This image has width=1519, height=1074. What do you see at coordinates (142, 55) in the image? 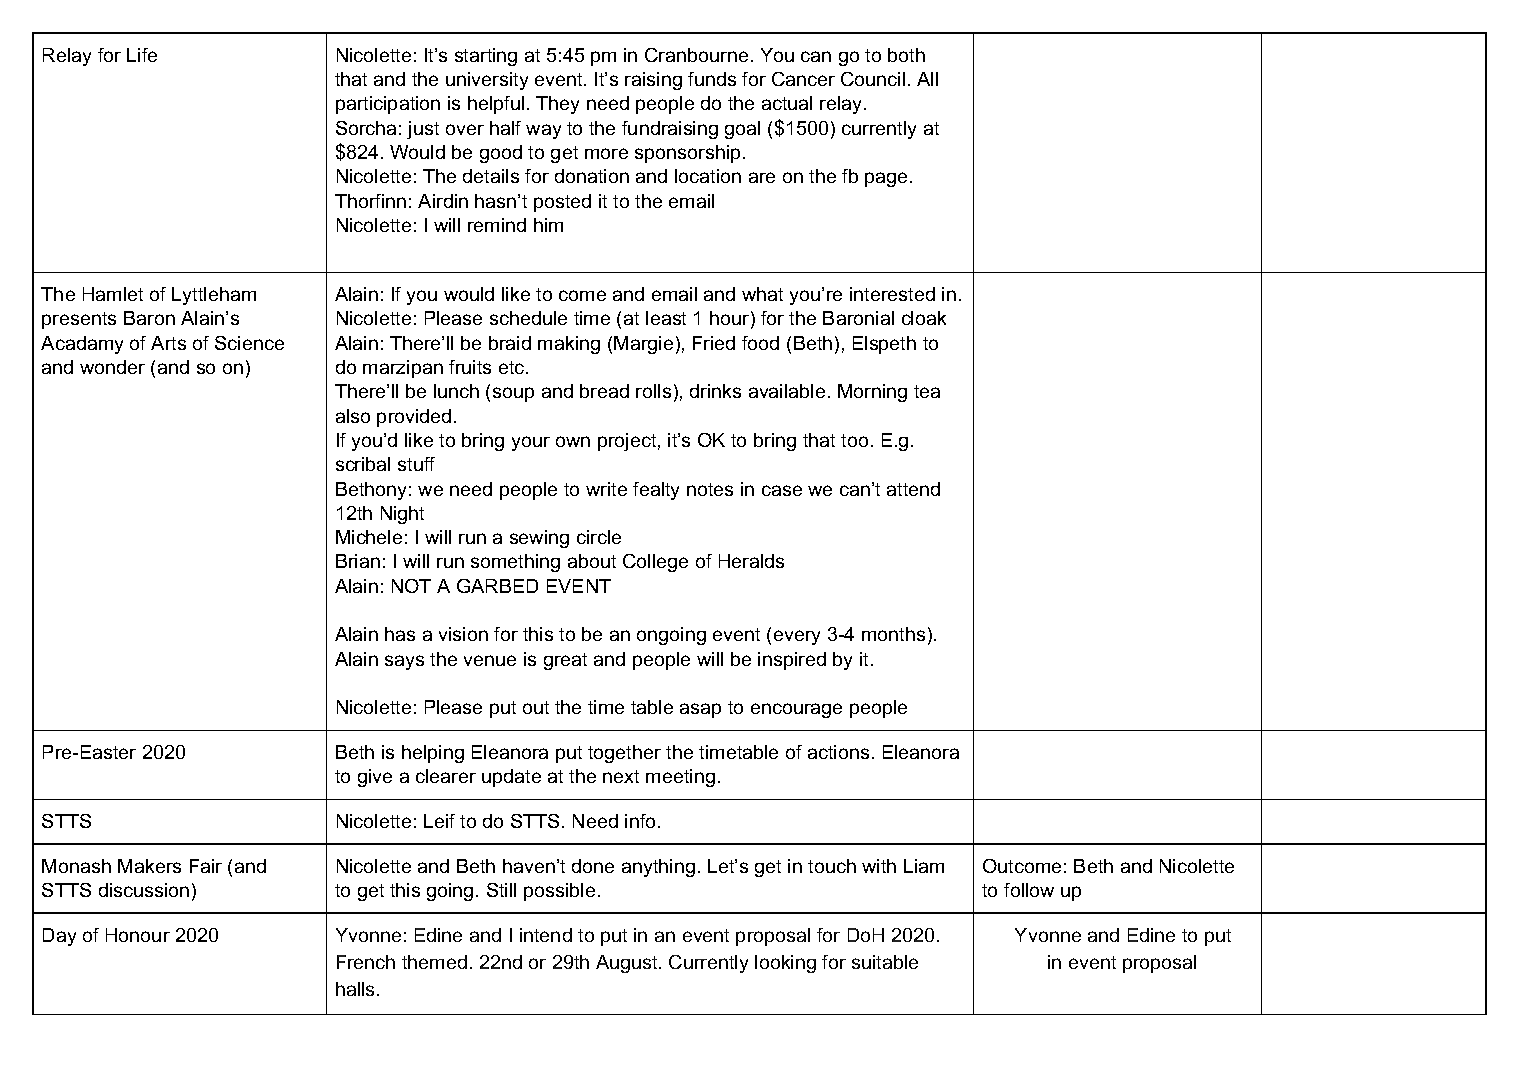
I see `Life` at bounding box center [142, 55].
